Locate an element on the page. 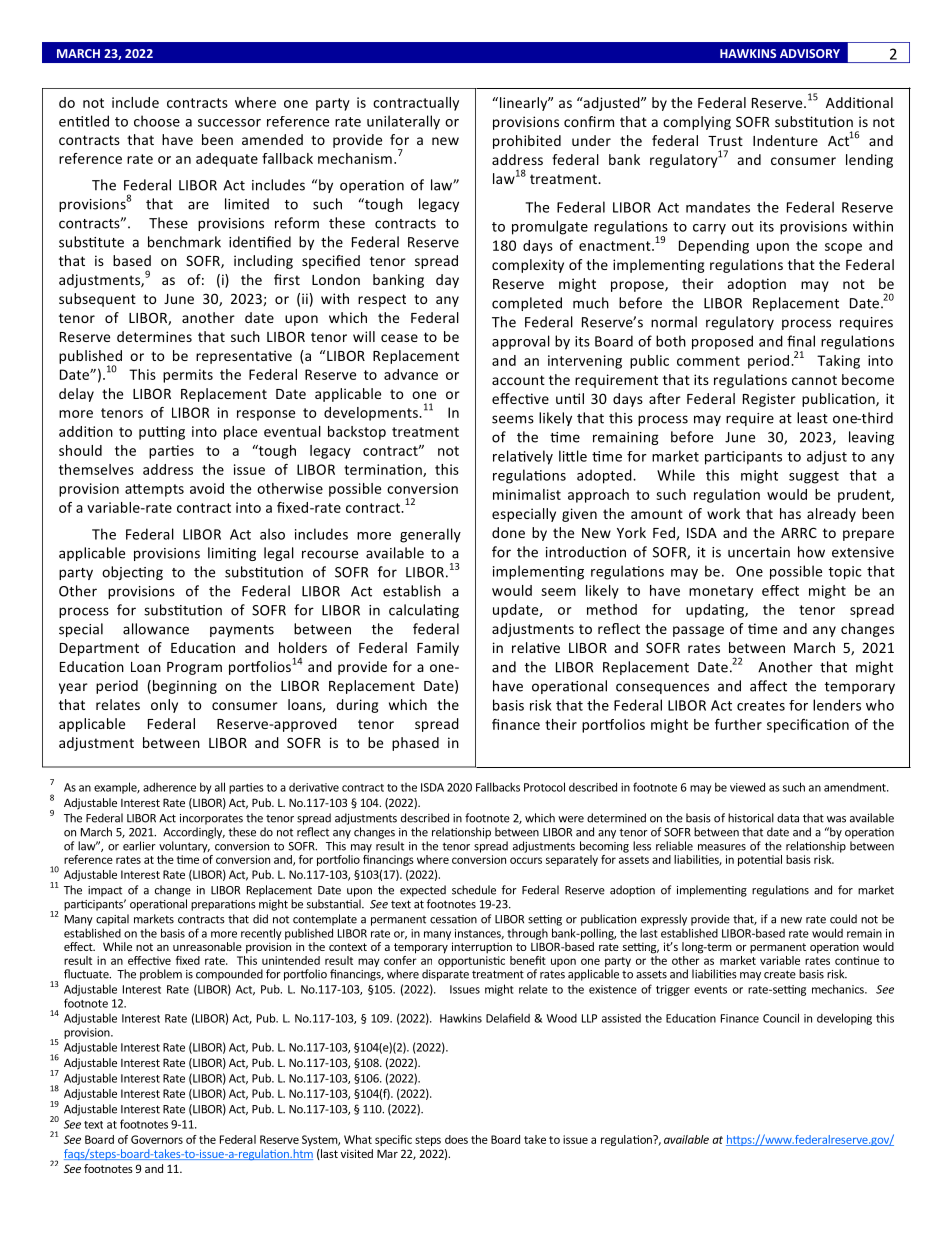 The image size is (952, 1233). calculating is located at coordinates (424, 611).
